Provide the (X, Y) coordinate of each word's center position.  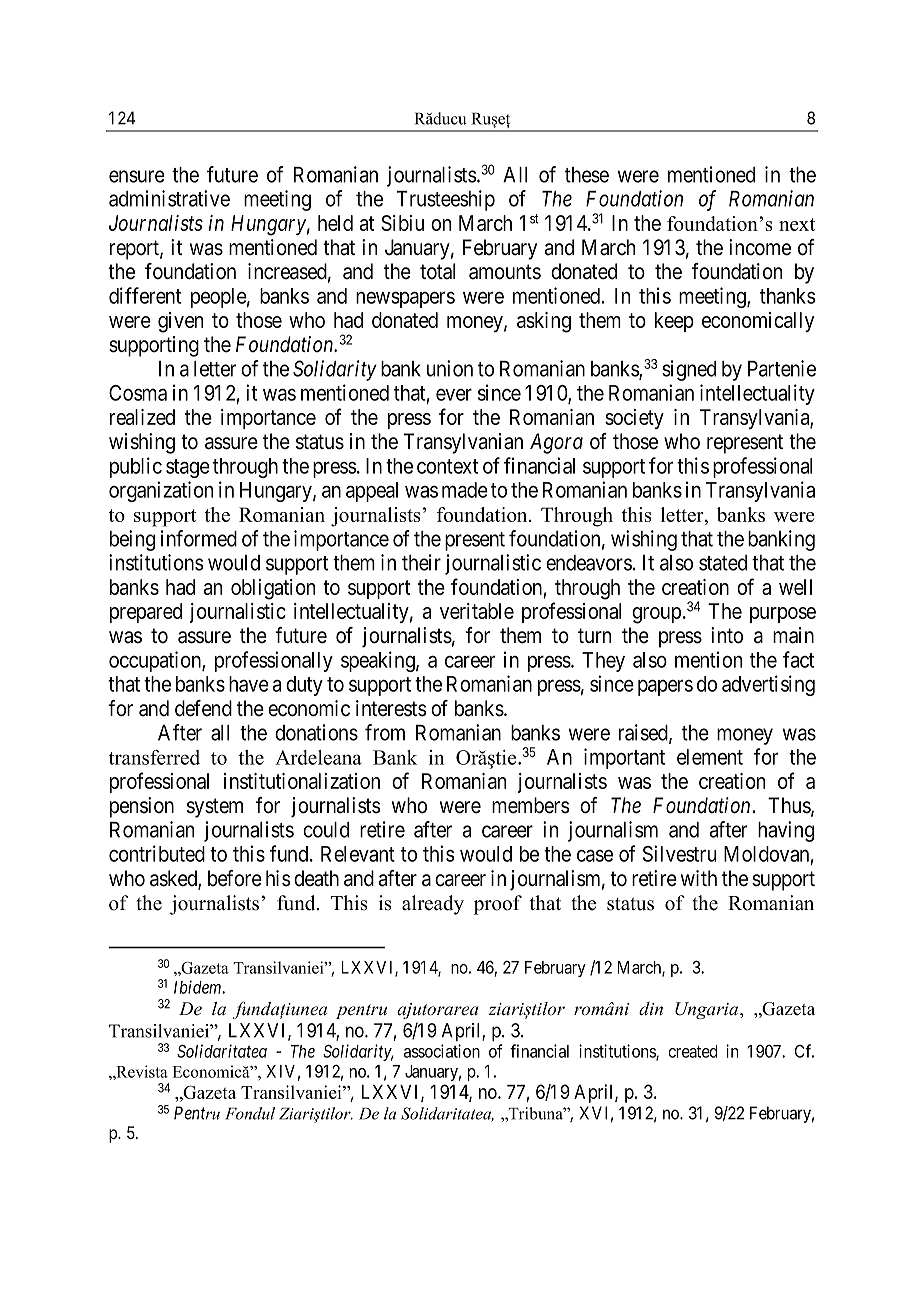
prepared (146, 613)
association (442, 1051)
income (760, 247)
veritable (477, 611)
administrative (169, 198)
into (727, 635)
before (235, 878)
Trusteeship (446, 200)
